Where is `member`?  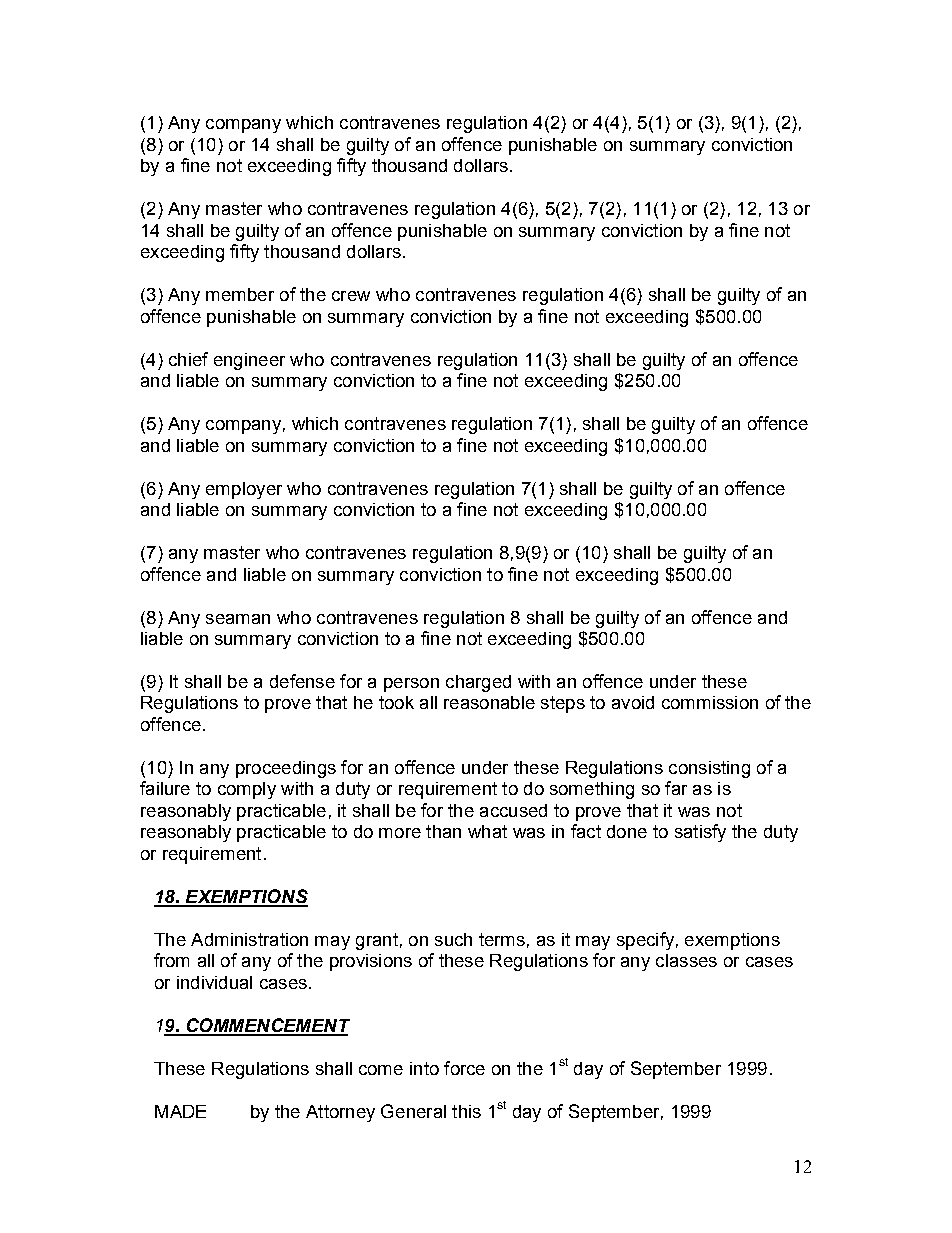 member is located at coordinates (240, 294).
